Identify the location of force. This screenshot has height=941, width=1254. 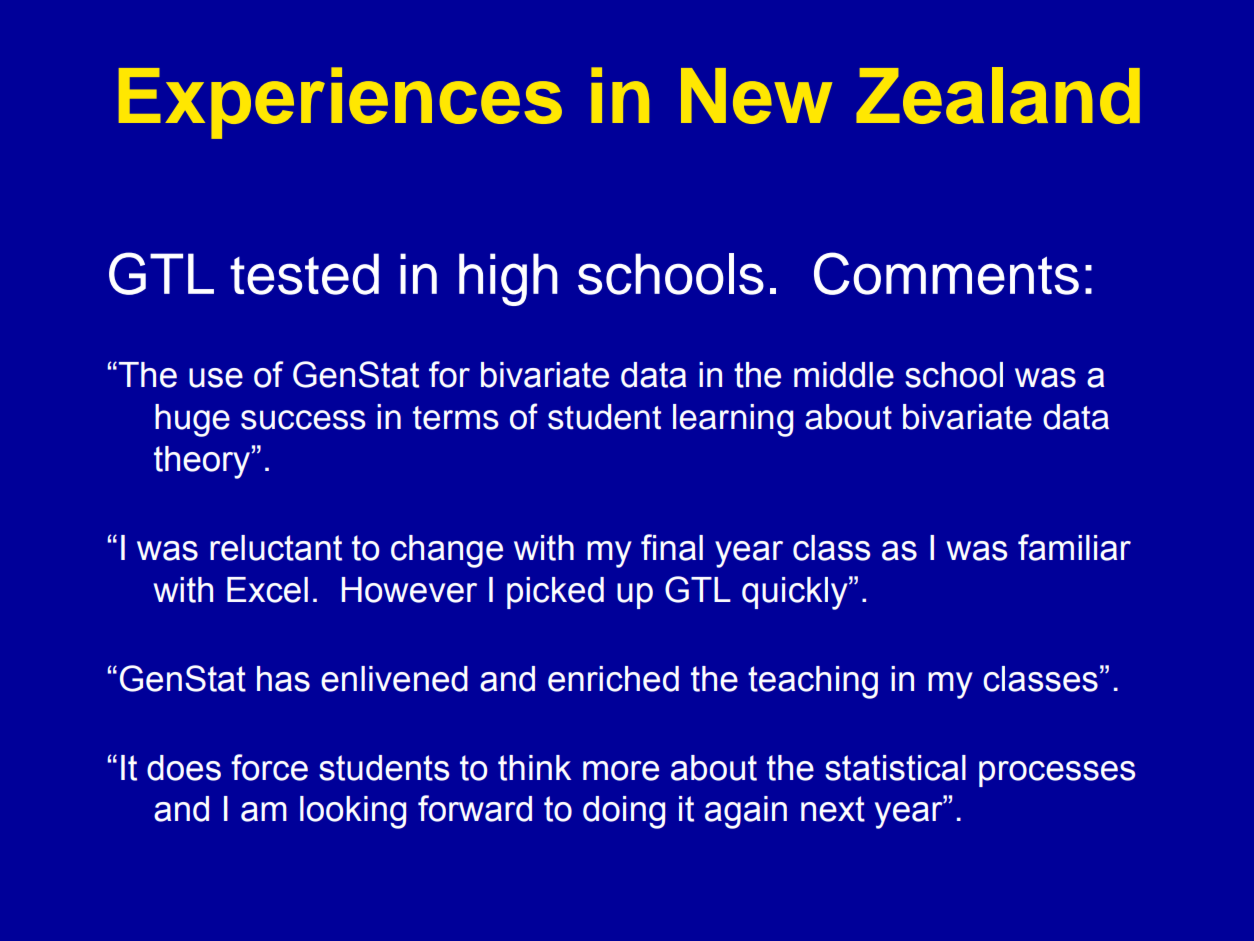
(269, 767).
